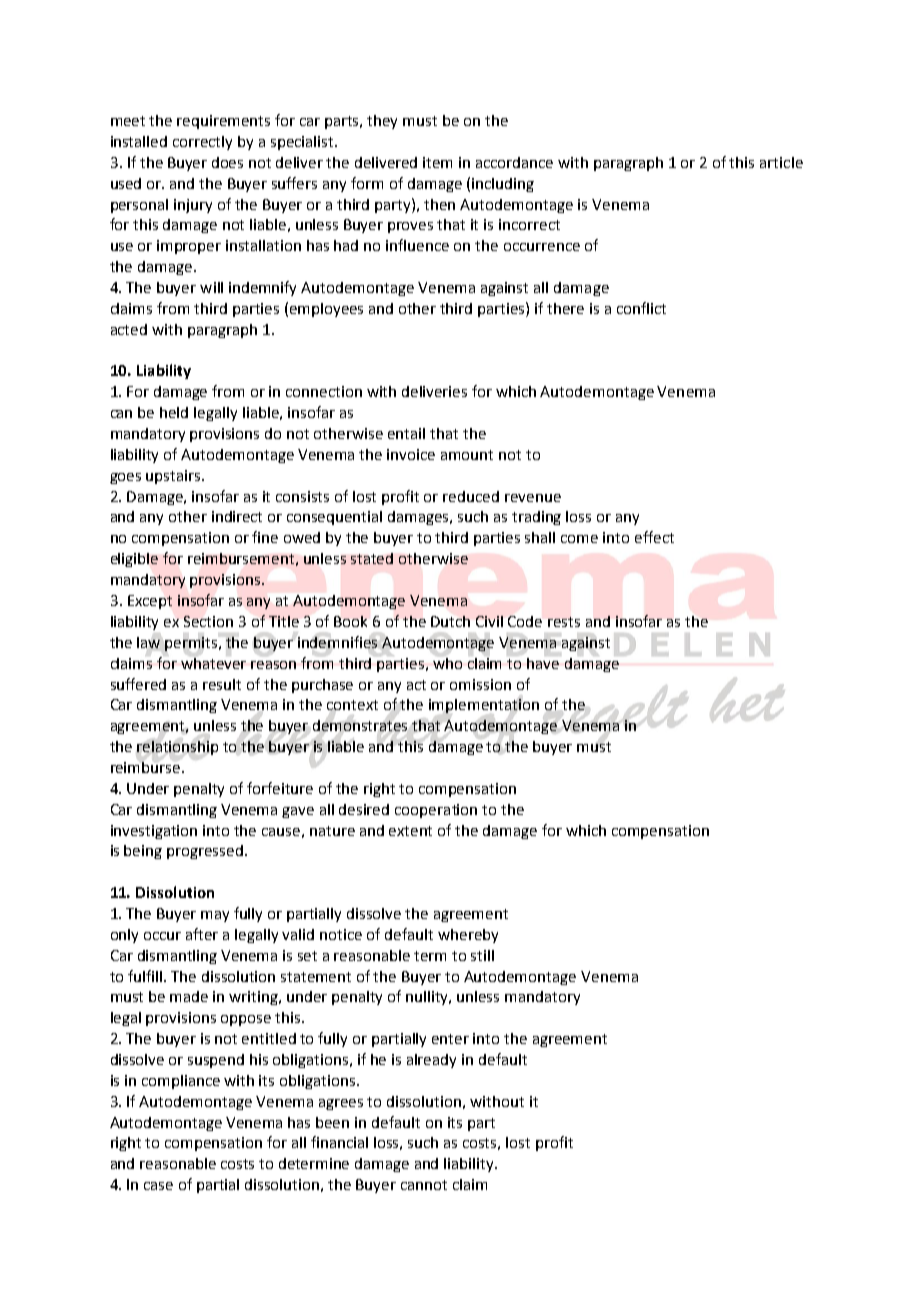 This screenshot has height=1308, width=924. I want to click on whatever, so click(213, 662).
